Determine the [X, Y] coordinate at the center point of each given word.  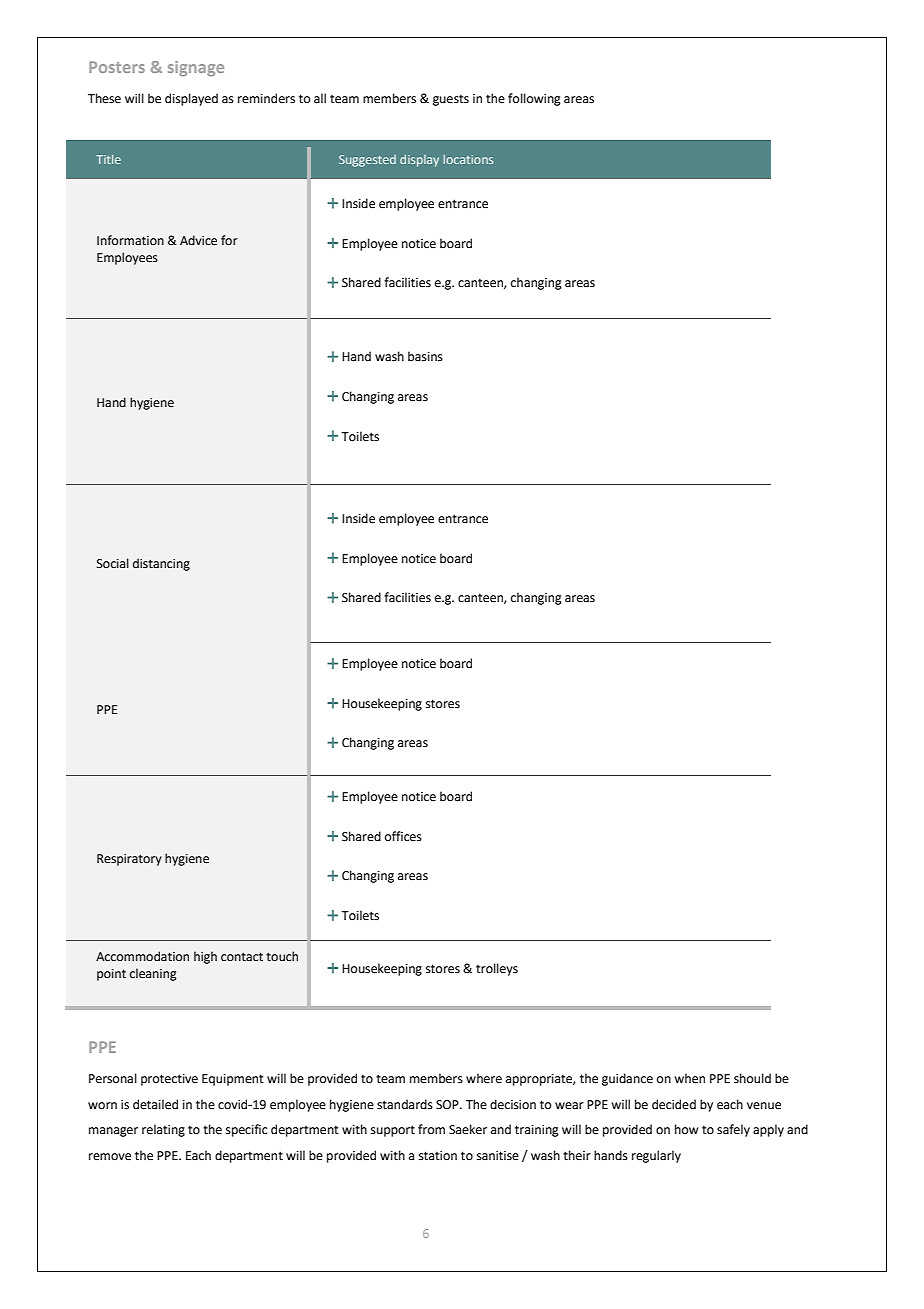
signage [196, 68]
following [534, 99]
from [431, 1129]
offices [403, 836]
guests [451, 100]
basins [425, 356]
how [687, 1129]
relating [163, 1130]
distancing [161, 564]
